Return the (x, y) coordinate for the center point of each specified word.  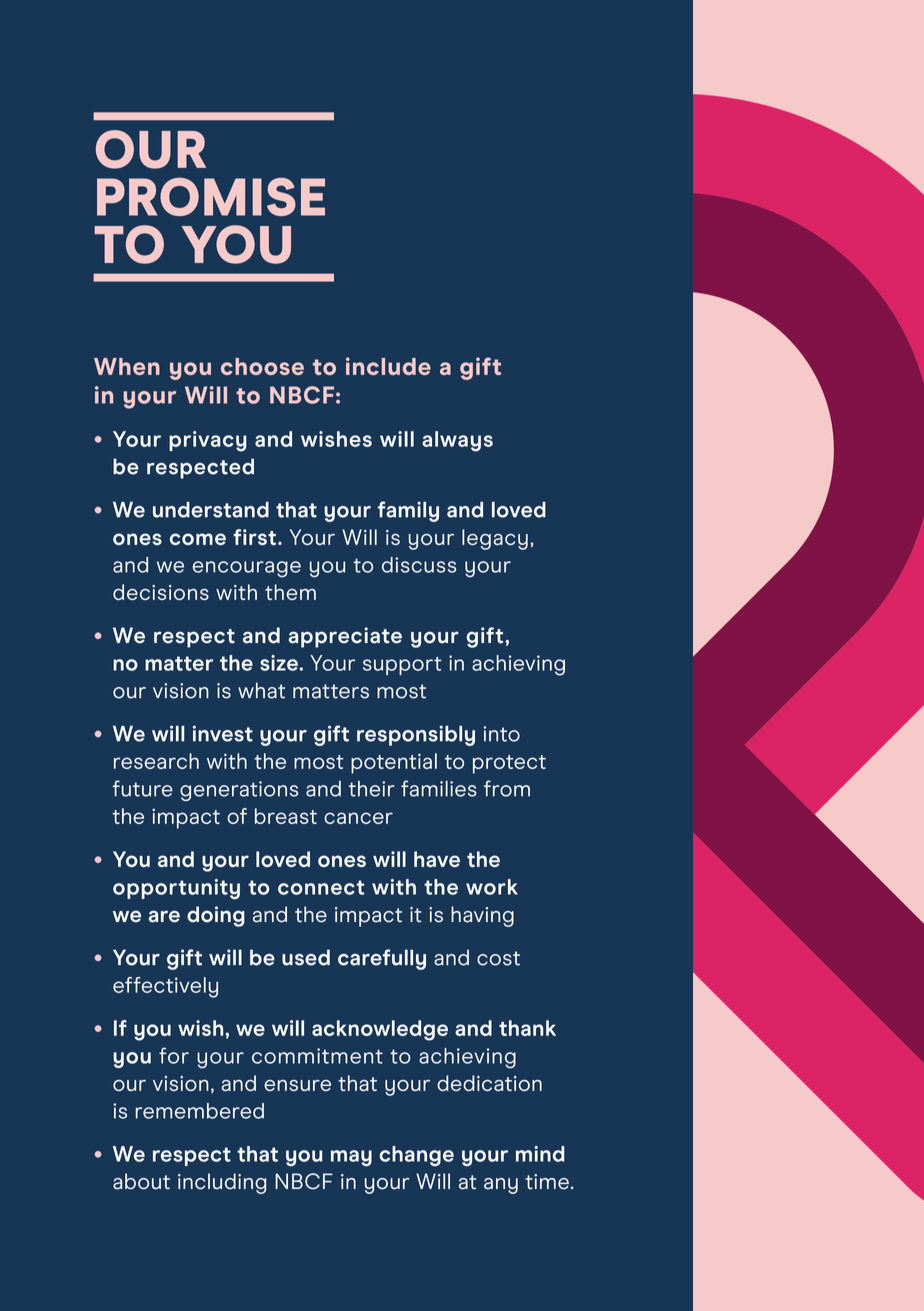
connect (321, 887)
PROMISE (211, 196)
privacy (208, 441)
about (141, 1181)
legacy (495, 539)
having (482, 916)
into (501, 734)
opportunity (176, 889)
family (408, 511)
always (457, 441)
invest (223, 733)
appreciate (345, 637)
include (388, 366)
